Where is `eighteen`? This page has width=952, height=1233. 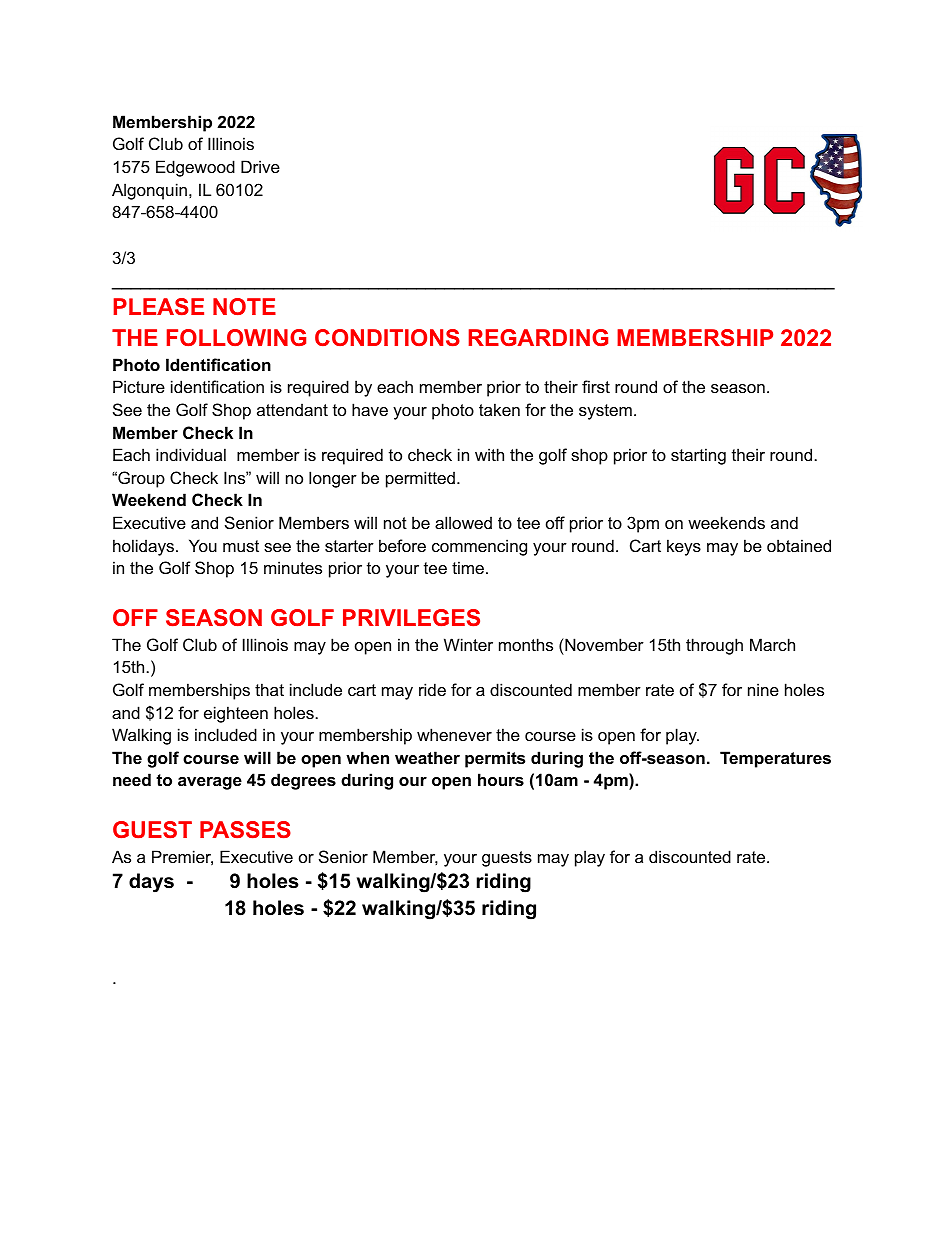
eighteen is located at coordinates (236, 714).
